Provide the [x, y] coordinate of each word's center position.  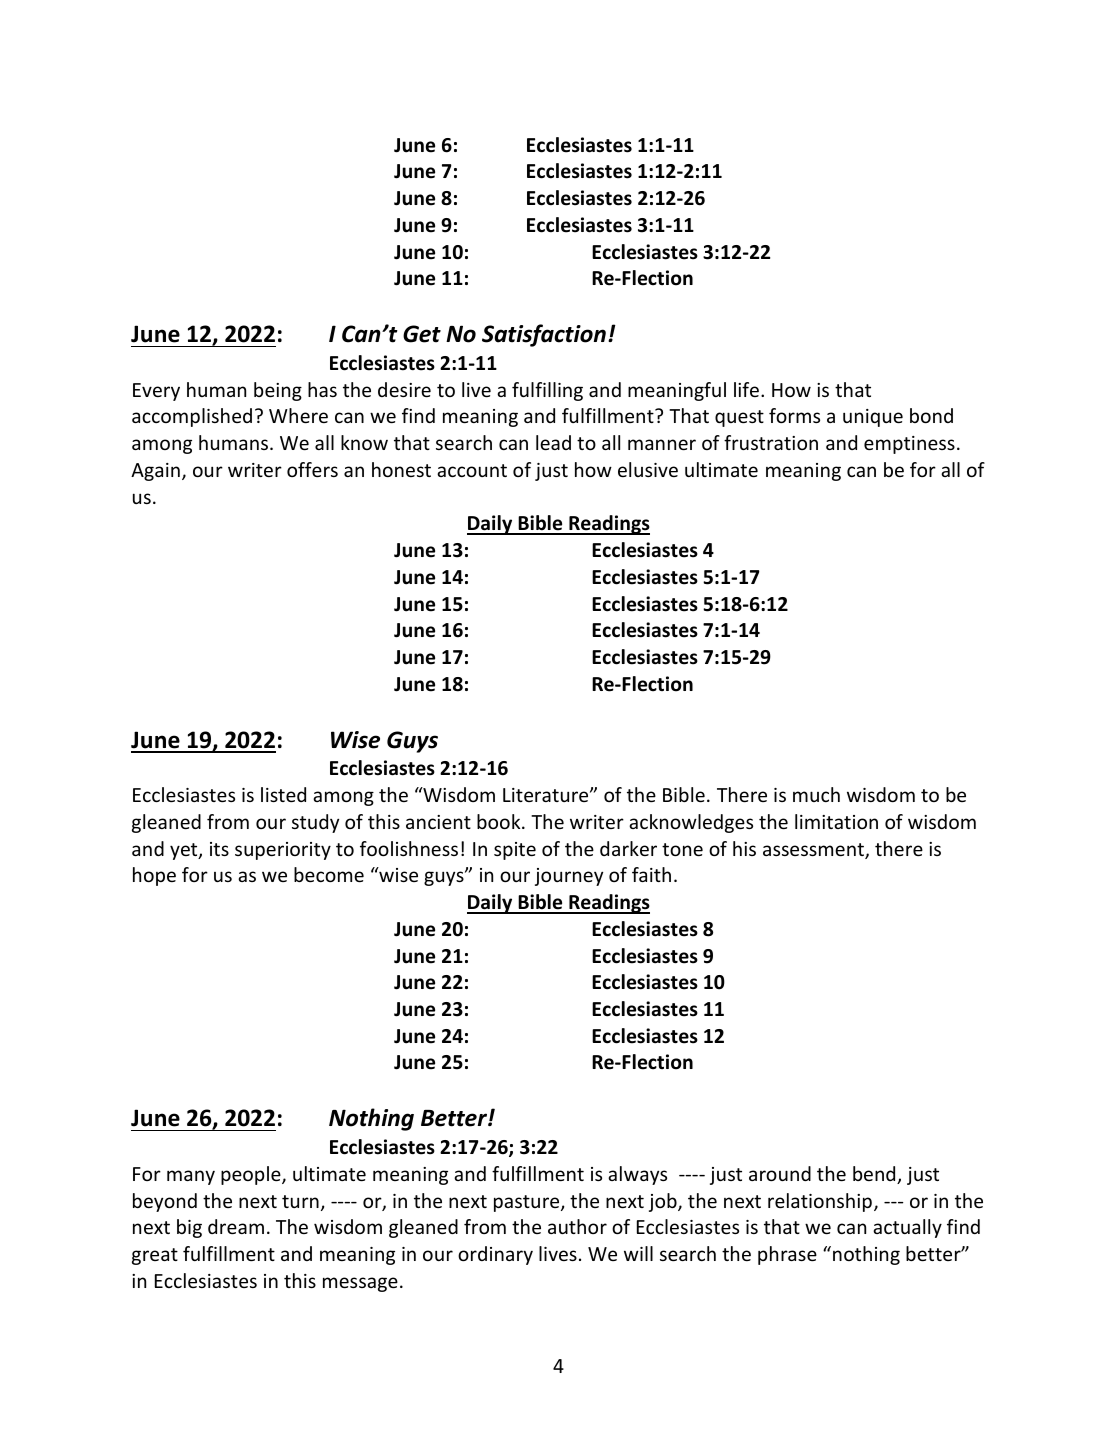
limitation [836, 821]
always [637, 1175]
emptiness [909, 445]
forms [794, 415]
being [278, 391]
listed [283, 794]
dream [236, 1226]
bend [875, 1175]
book [500, 821]
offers [312, 469]
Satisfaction [544, 335]
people [252, 1175]
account [472, 470]
